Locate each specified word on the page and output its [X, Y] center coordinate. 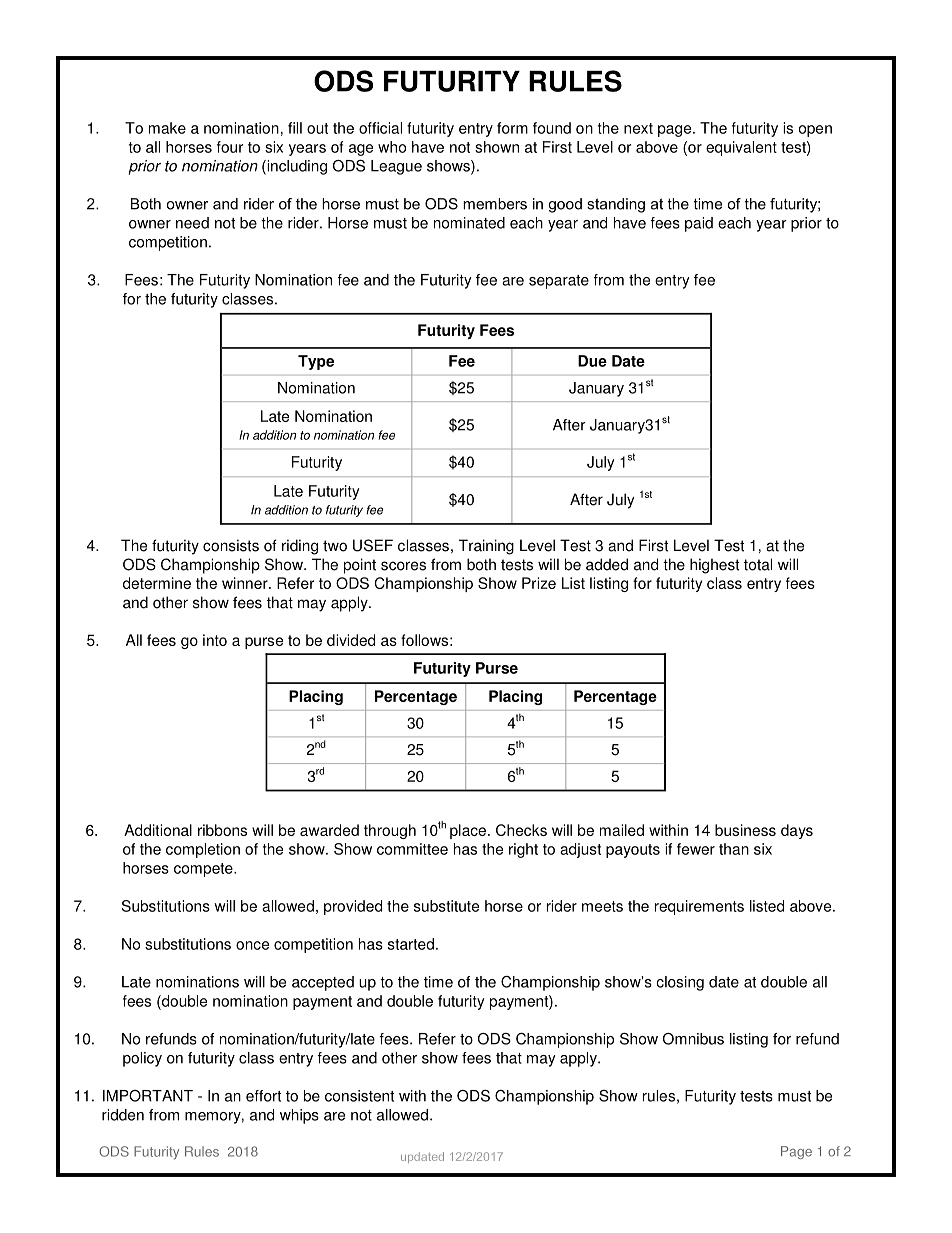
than [734, 849]
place [468, 831]
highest [714, 566]
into [215, 640]
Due [592, 361]
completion [203, 850]
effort [263, 1096]
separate [559, 282]
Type [316, 362]
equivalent [741, 148]
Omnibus [693, 1039]
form [512, 128]
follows [424, 640]
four [230, 147]
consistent [359, 1096]
